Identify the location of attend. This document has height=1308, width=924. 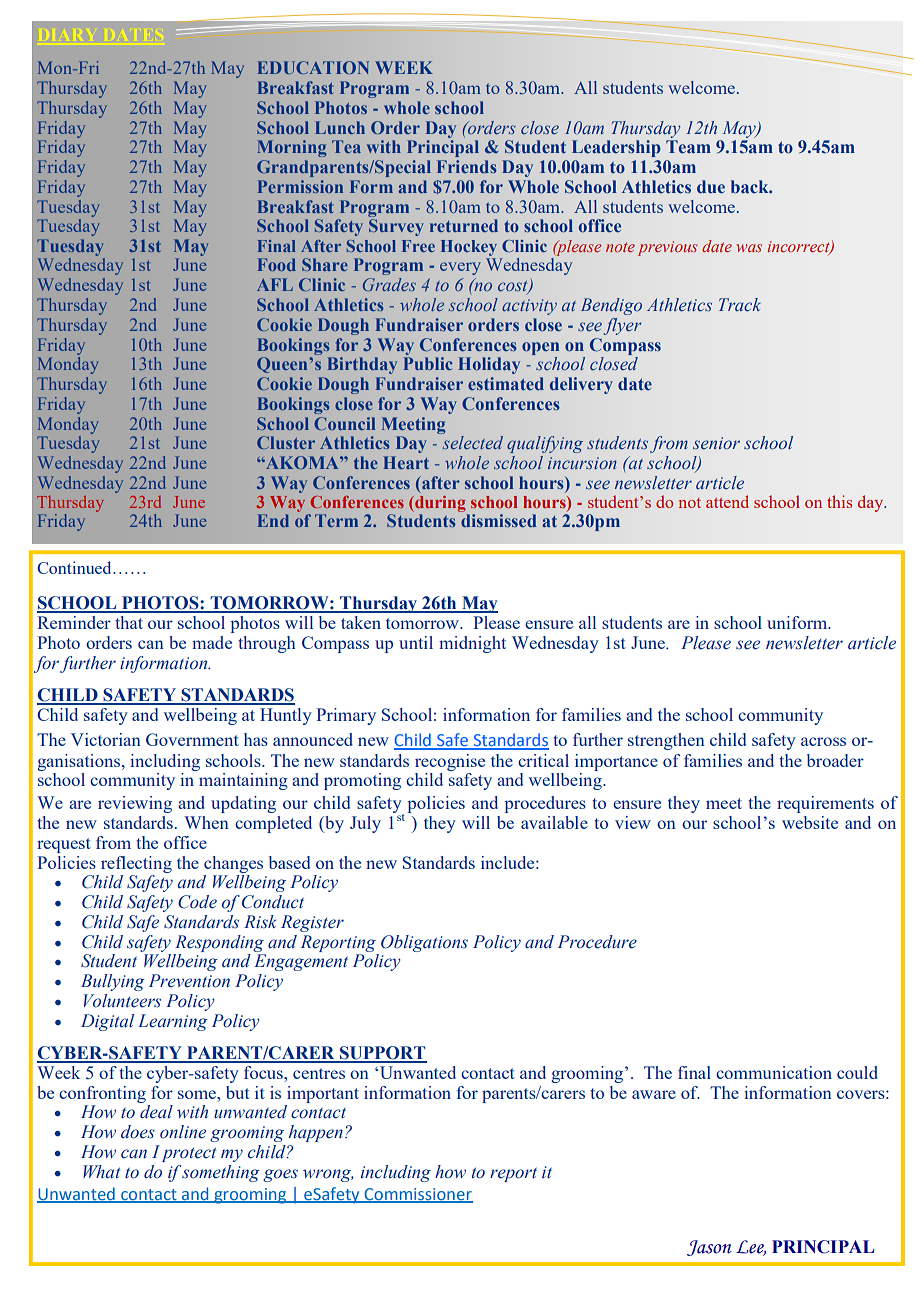
(727, 501).
